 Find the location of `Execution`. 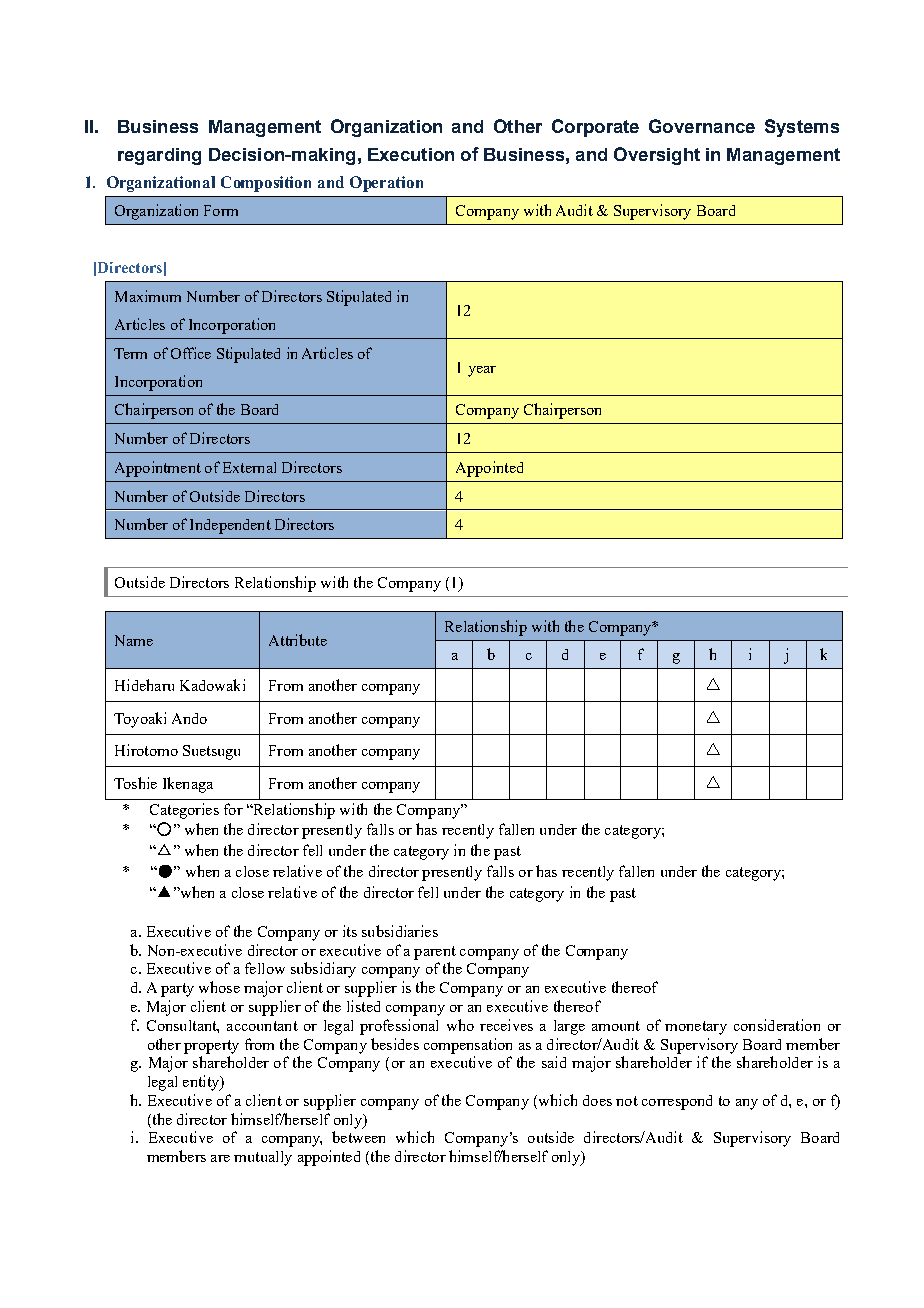

Execution is located at coordinates (411, 154).
